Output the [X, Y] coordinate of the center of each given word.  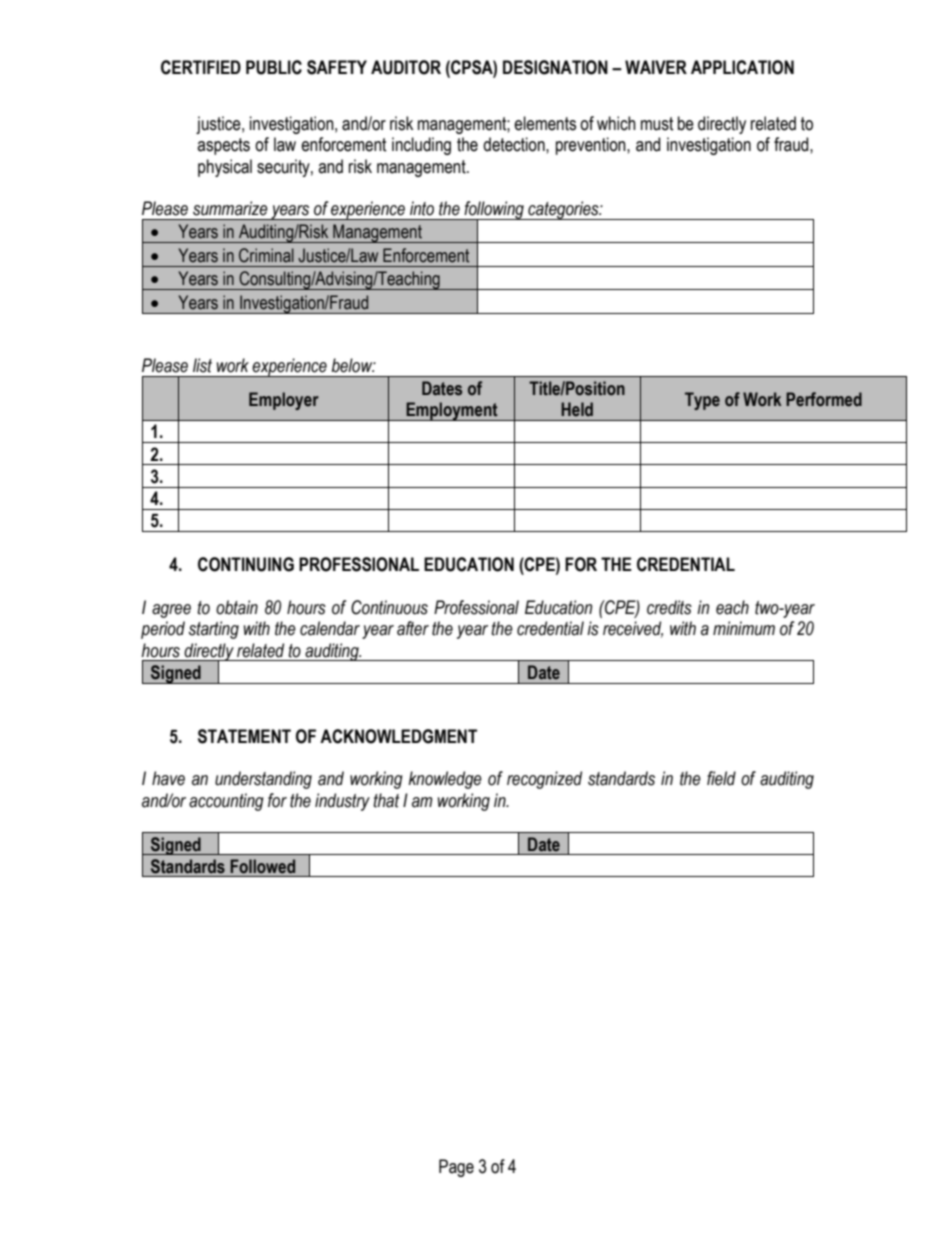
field [721, 778]
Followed [262, 866]
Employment [452, 411]
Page [456, 1168]
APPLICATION [742, 67]
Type [702, 401]
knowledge [445, 780]
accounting [226, 802]
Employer [284, 401]
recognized [544, 780]
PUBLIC [274, 67]
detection [515, 144]
